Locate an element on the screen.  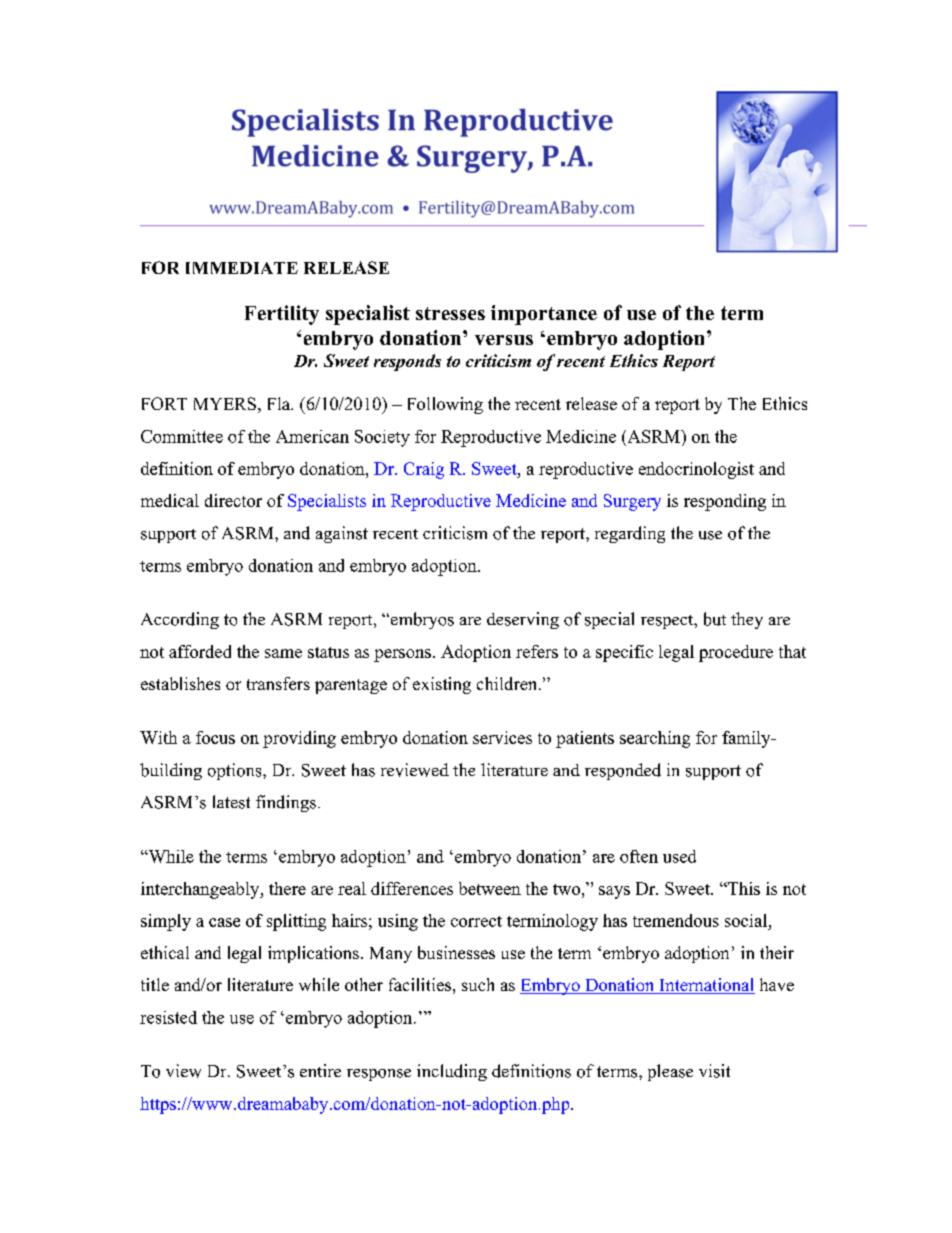
importance is located at coordinates (544, 315).
